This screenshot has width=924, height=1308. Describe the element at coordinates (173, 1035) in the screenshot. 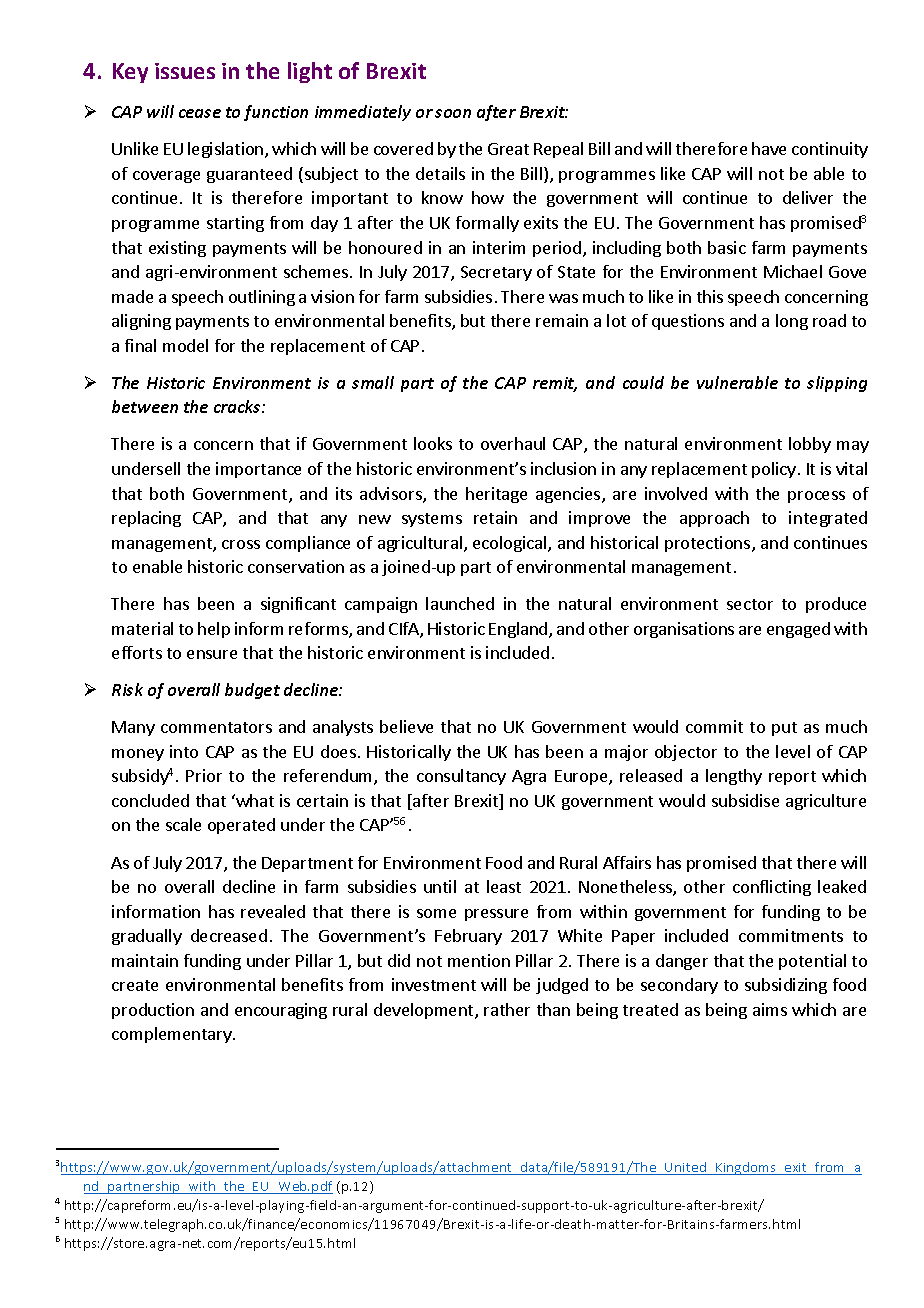

I see `complementary` at that location.
